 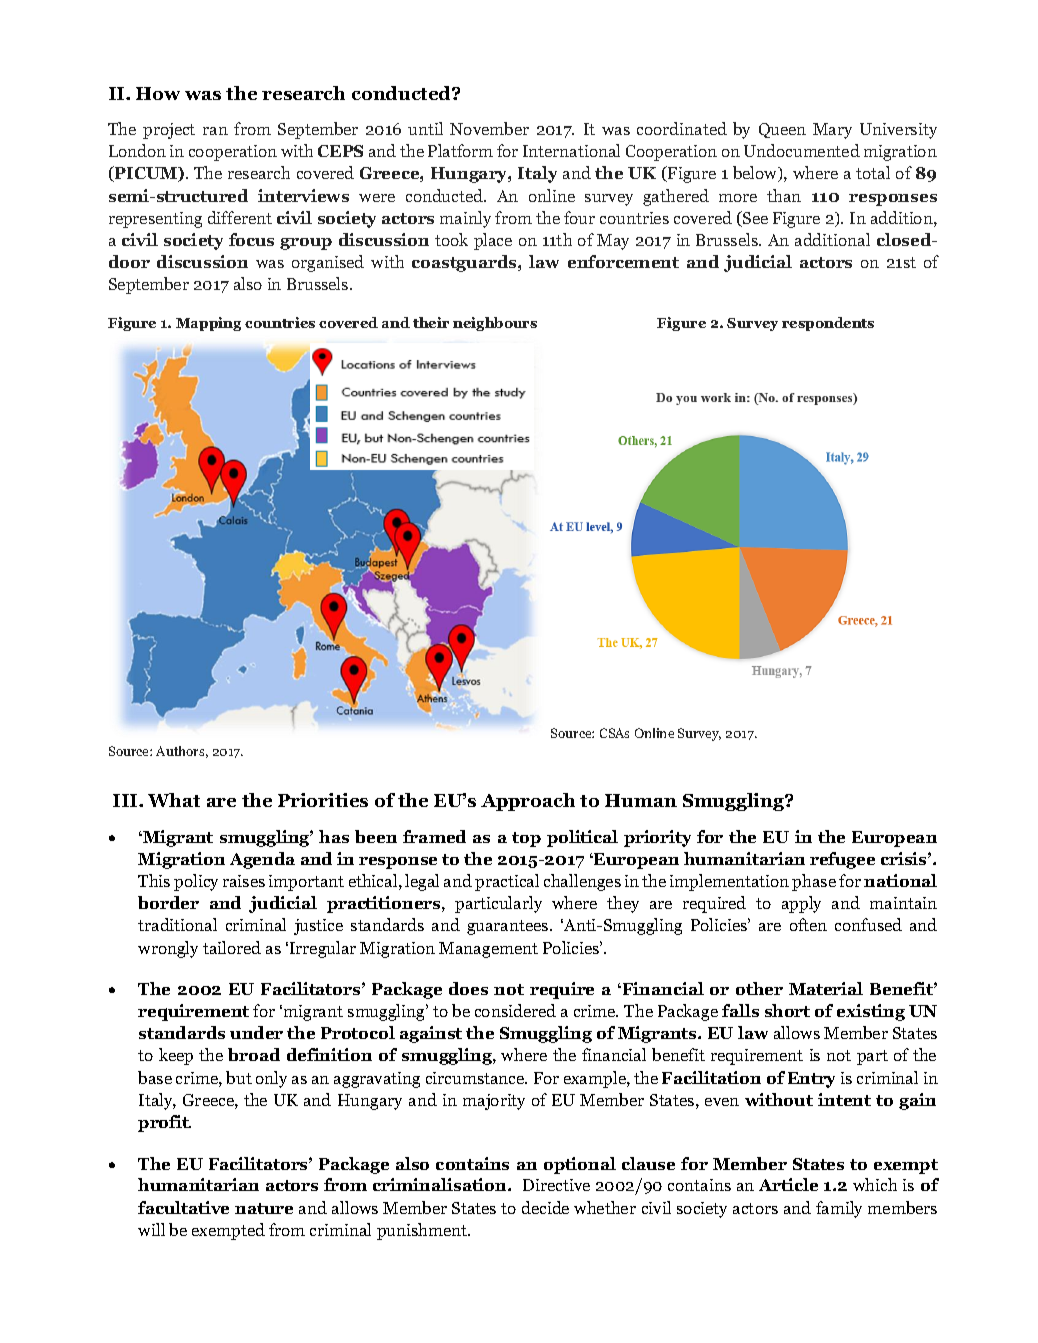 What do you see at coordinates (842, 860) in the document?
I see `refugee` at bounding box center [842, 860].
